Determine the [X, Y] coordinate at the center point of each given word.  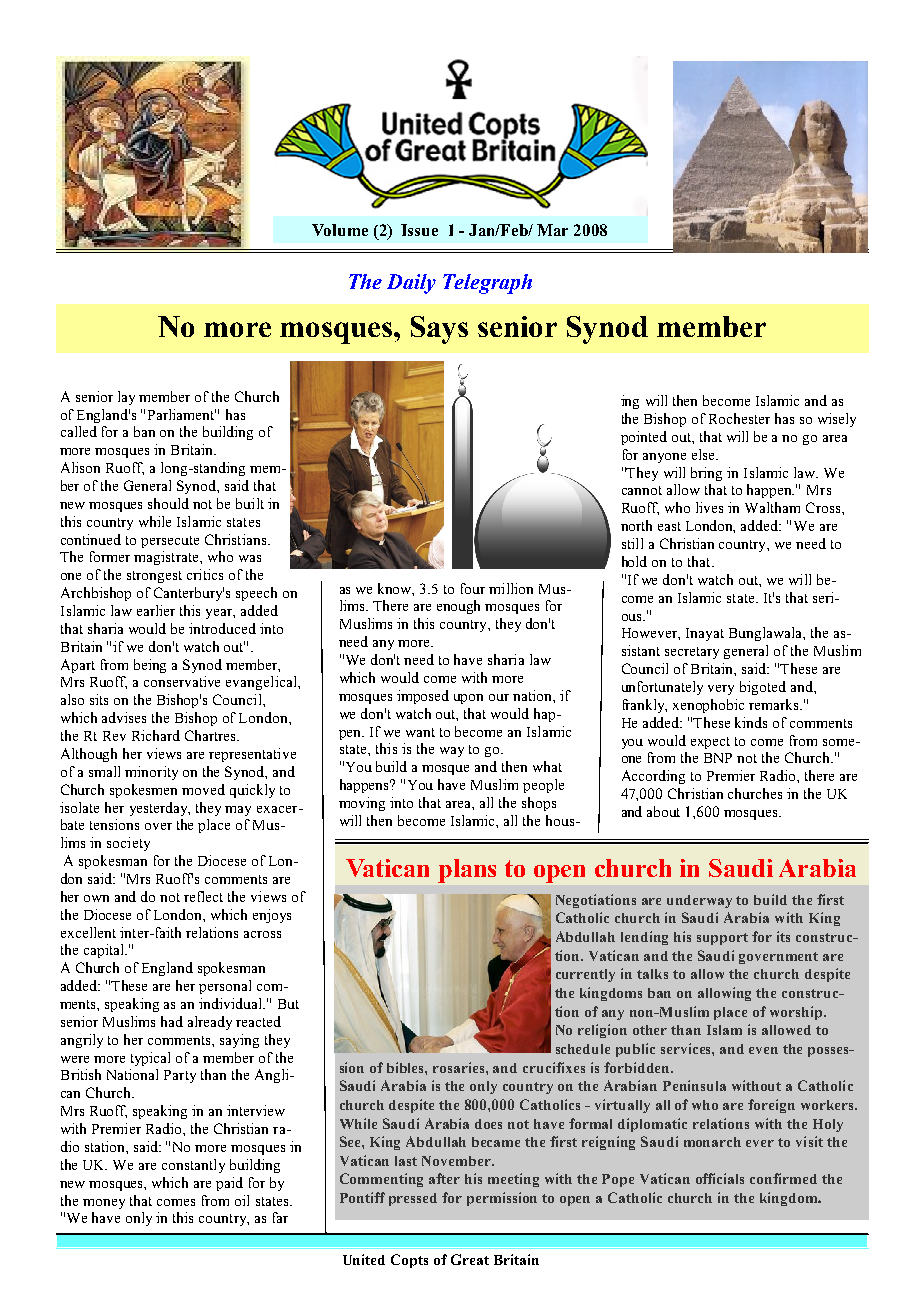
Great [470, 1259]
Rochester [739, 418]
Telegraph [487, 284]
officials [720, 1178]
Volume [340, 230]
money [104, 1204]
